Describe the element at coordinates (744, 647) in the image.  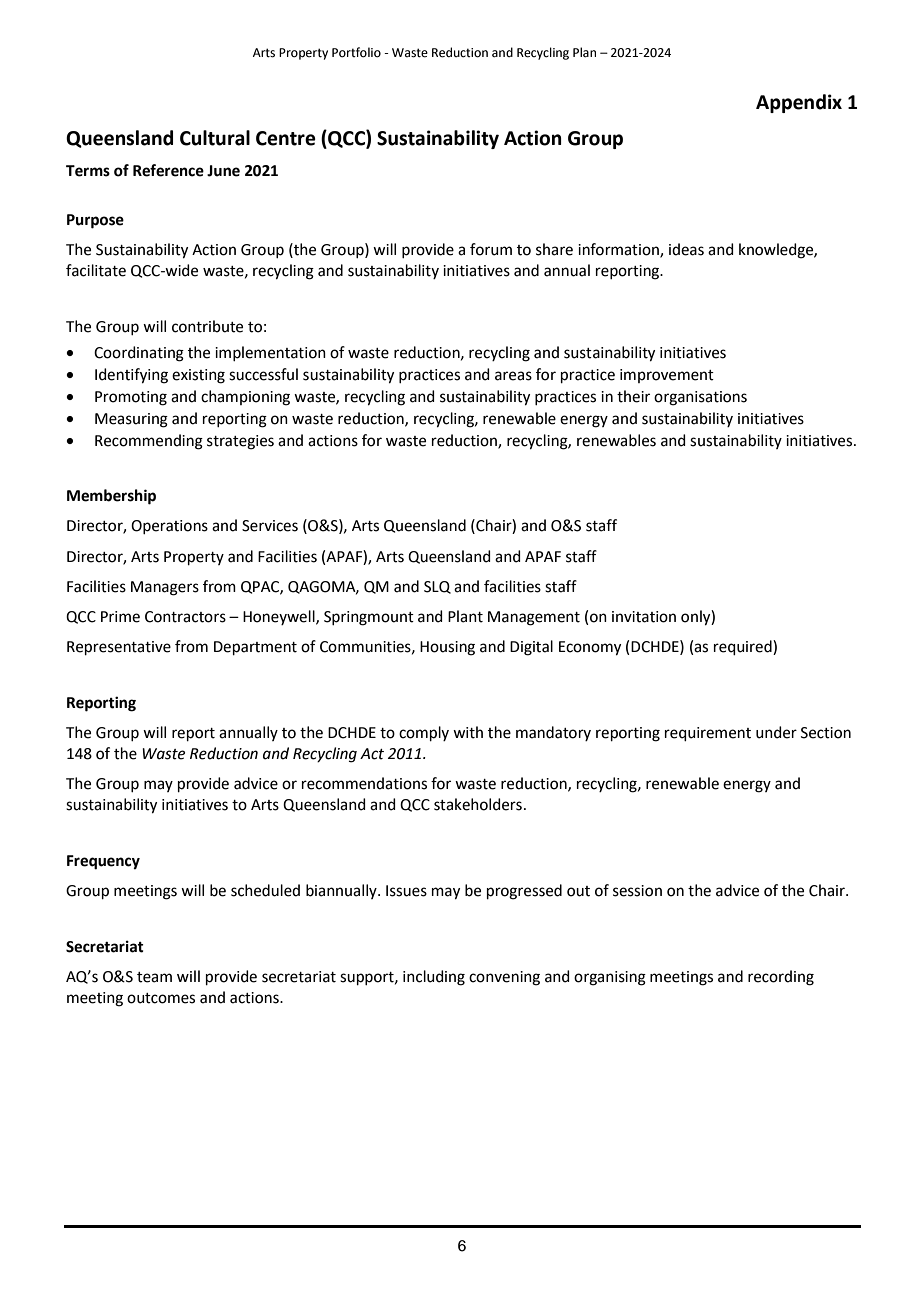
I see `required` at that location.
